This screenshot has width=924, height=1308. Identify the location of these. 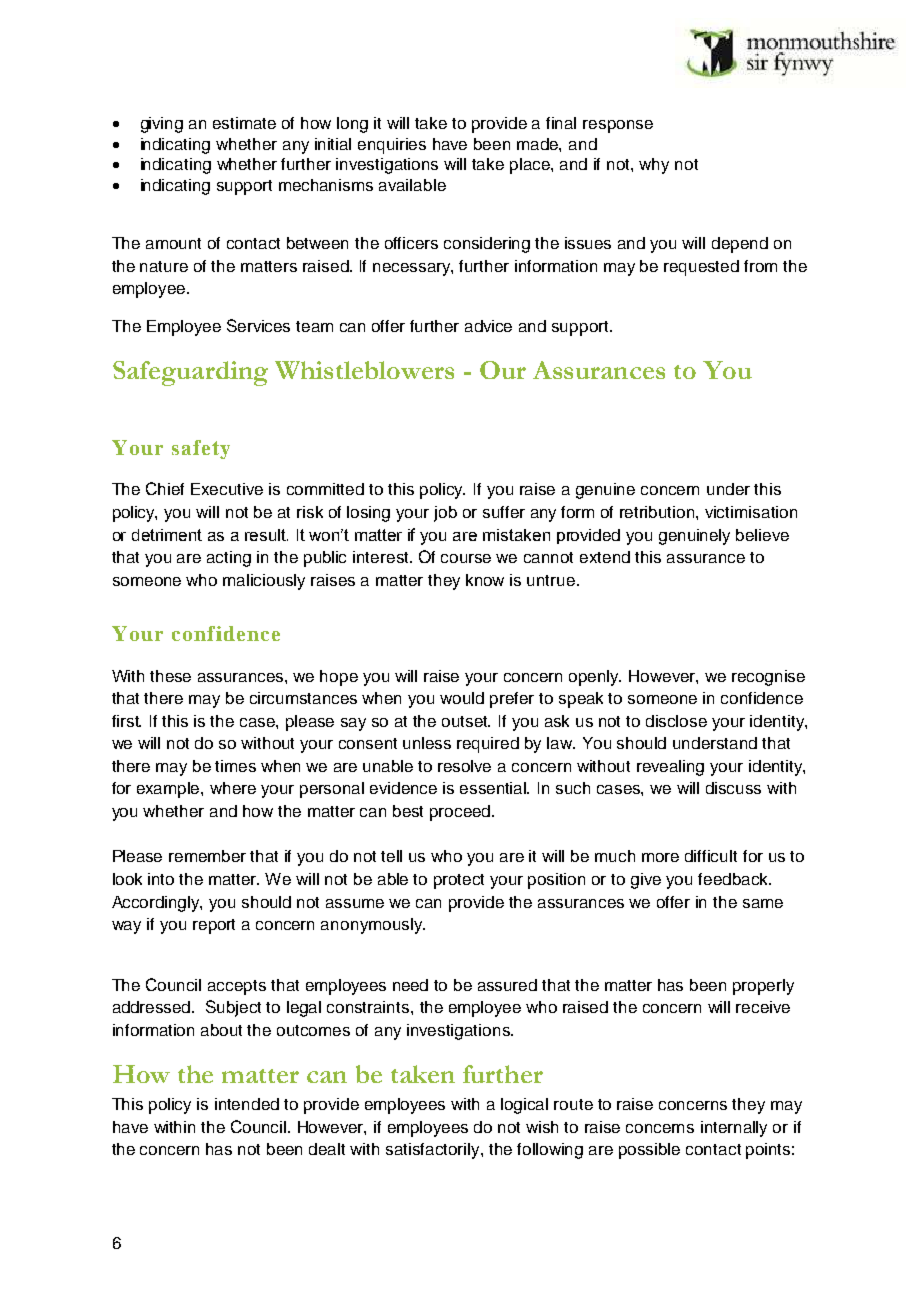
(170, 676).
